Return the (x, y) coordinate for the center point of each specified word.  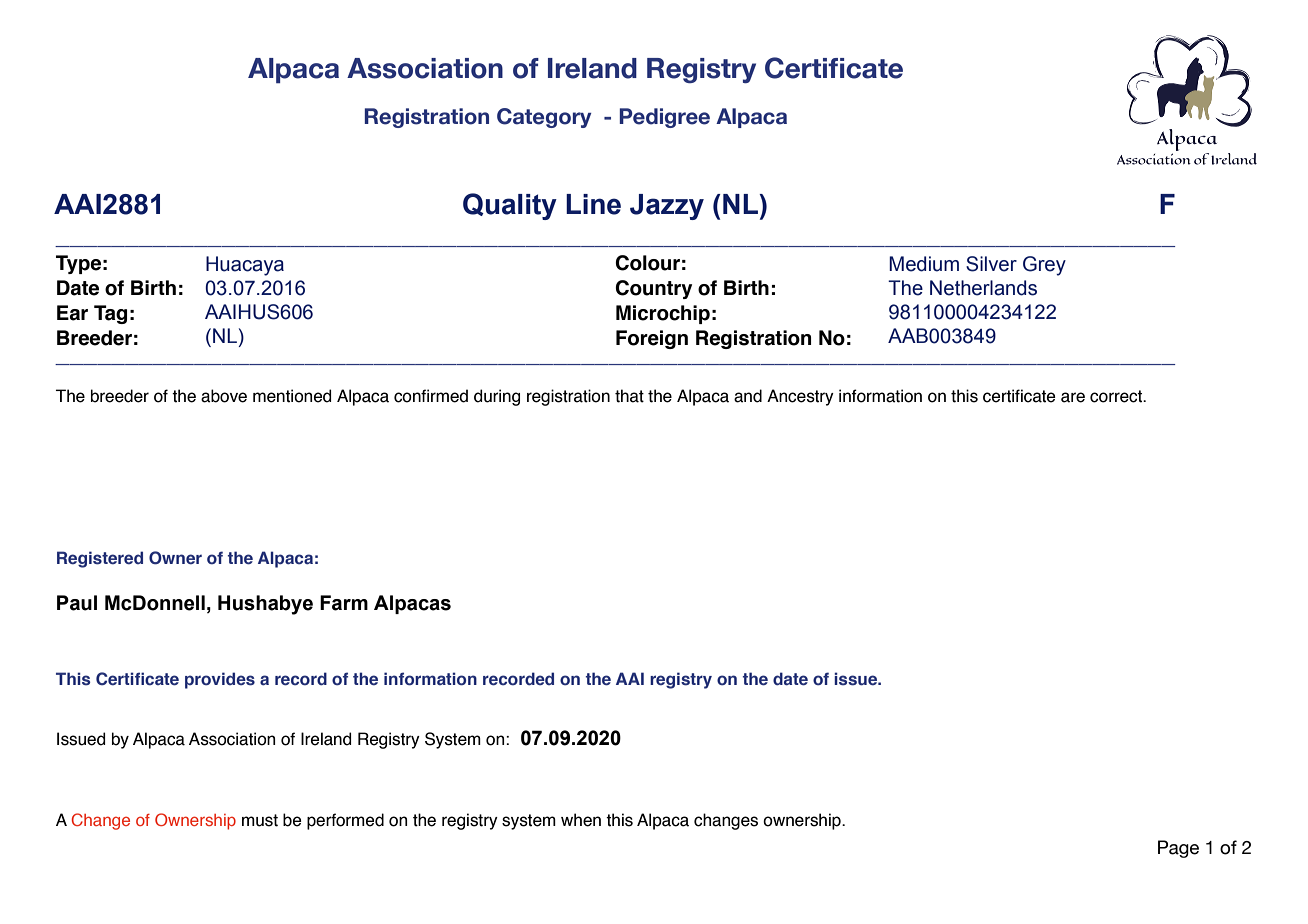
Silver (991, 264)
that (629, 396)
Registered (100, 559)
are (1073, 397)
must (260, 820)
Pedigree (665, 118)
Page (1178, 849)
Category (544, 118)
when (581, 820)
